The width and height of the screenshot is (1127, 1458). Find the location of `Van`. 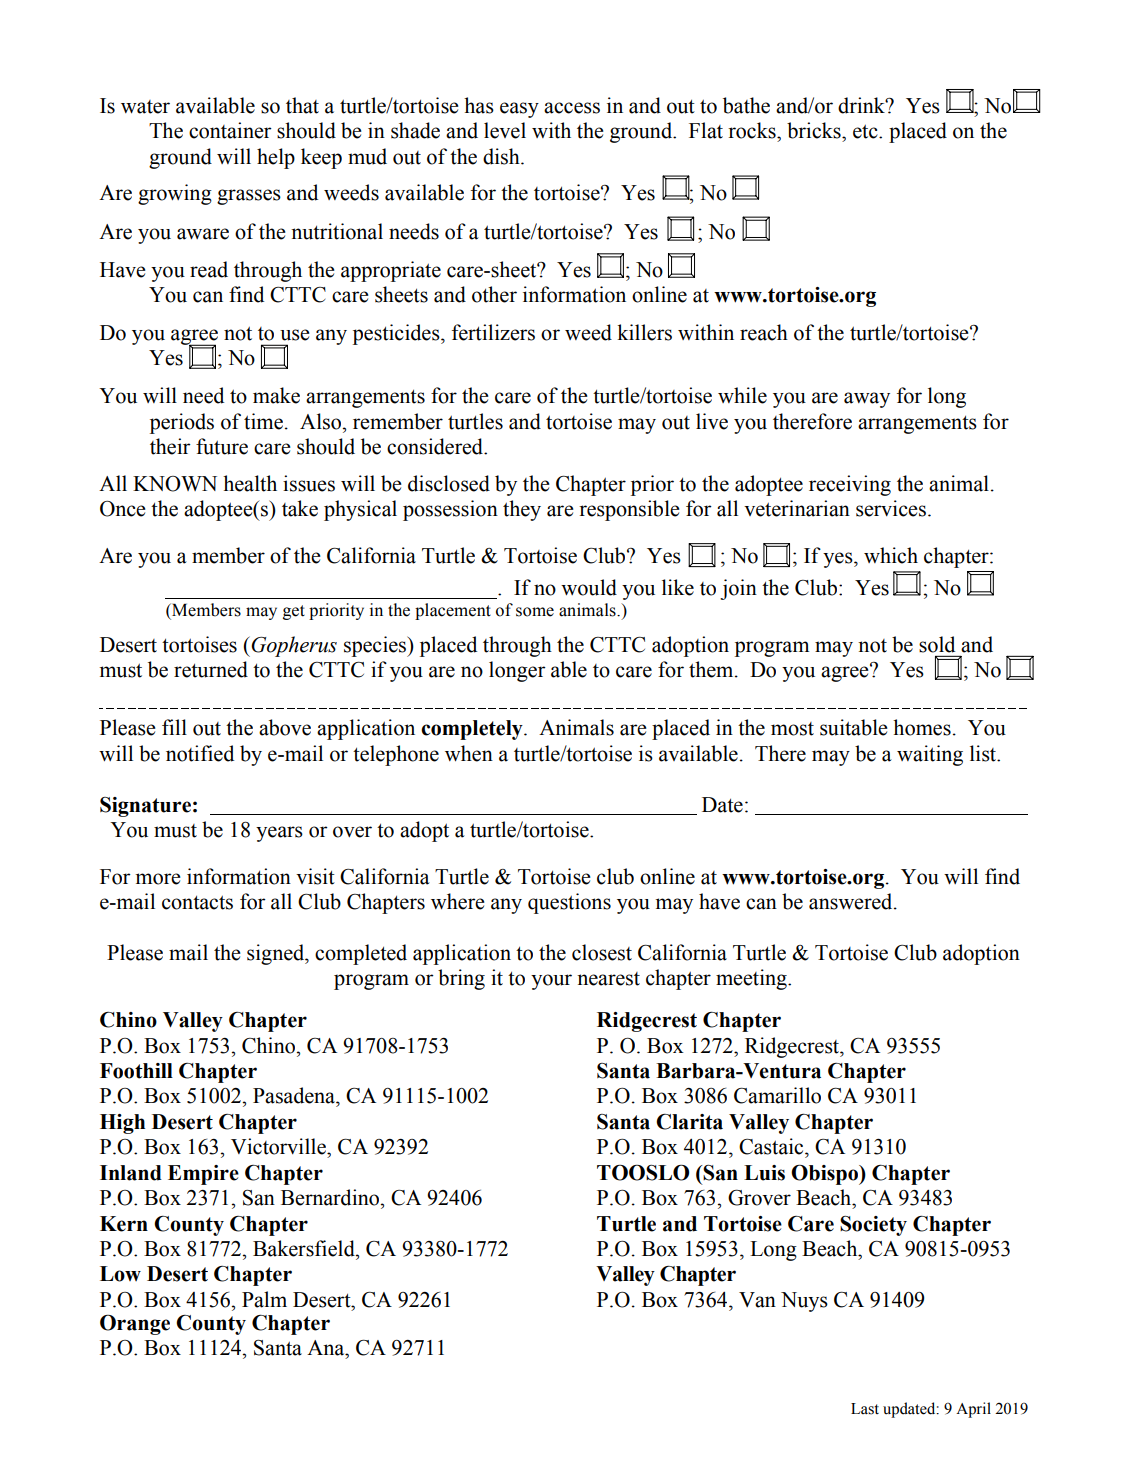

Van is located at coordinates (757, 1300).
